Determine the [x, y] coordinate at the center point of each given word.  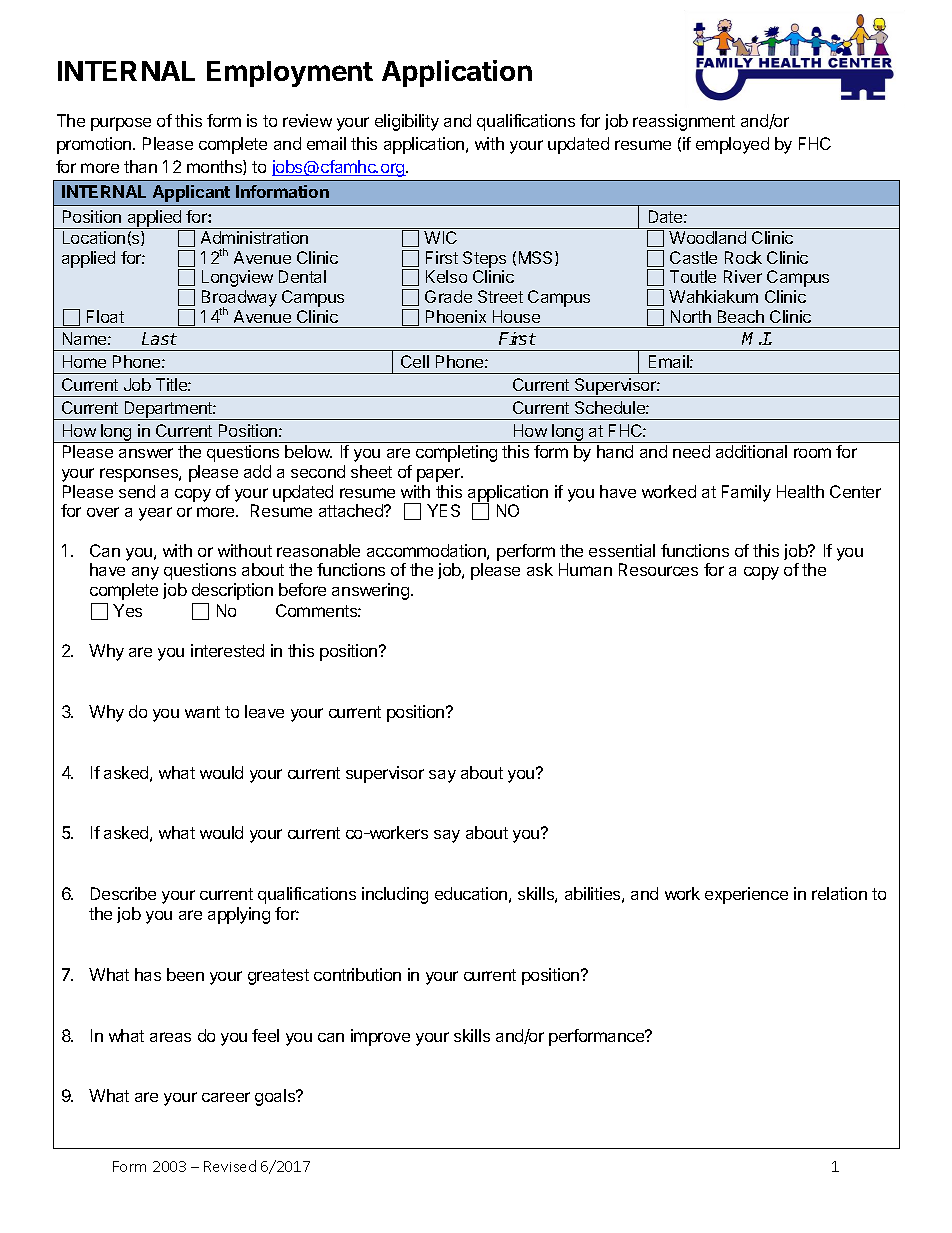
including [395, 895]
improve [380, 1037]
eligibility [407, 122]
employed [732, 145]
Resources [658, 569]
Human [585, 569]
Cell [415, 361]
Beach [741, 316]
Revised [230, 1166]
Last [159, 338]
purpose [121, 124]
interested [227, 650]
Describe [123, 893]
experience [746, 895]
